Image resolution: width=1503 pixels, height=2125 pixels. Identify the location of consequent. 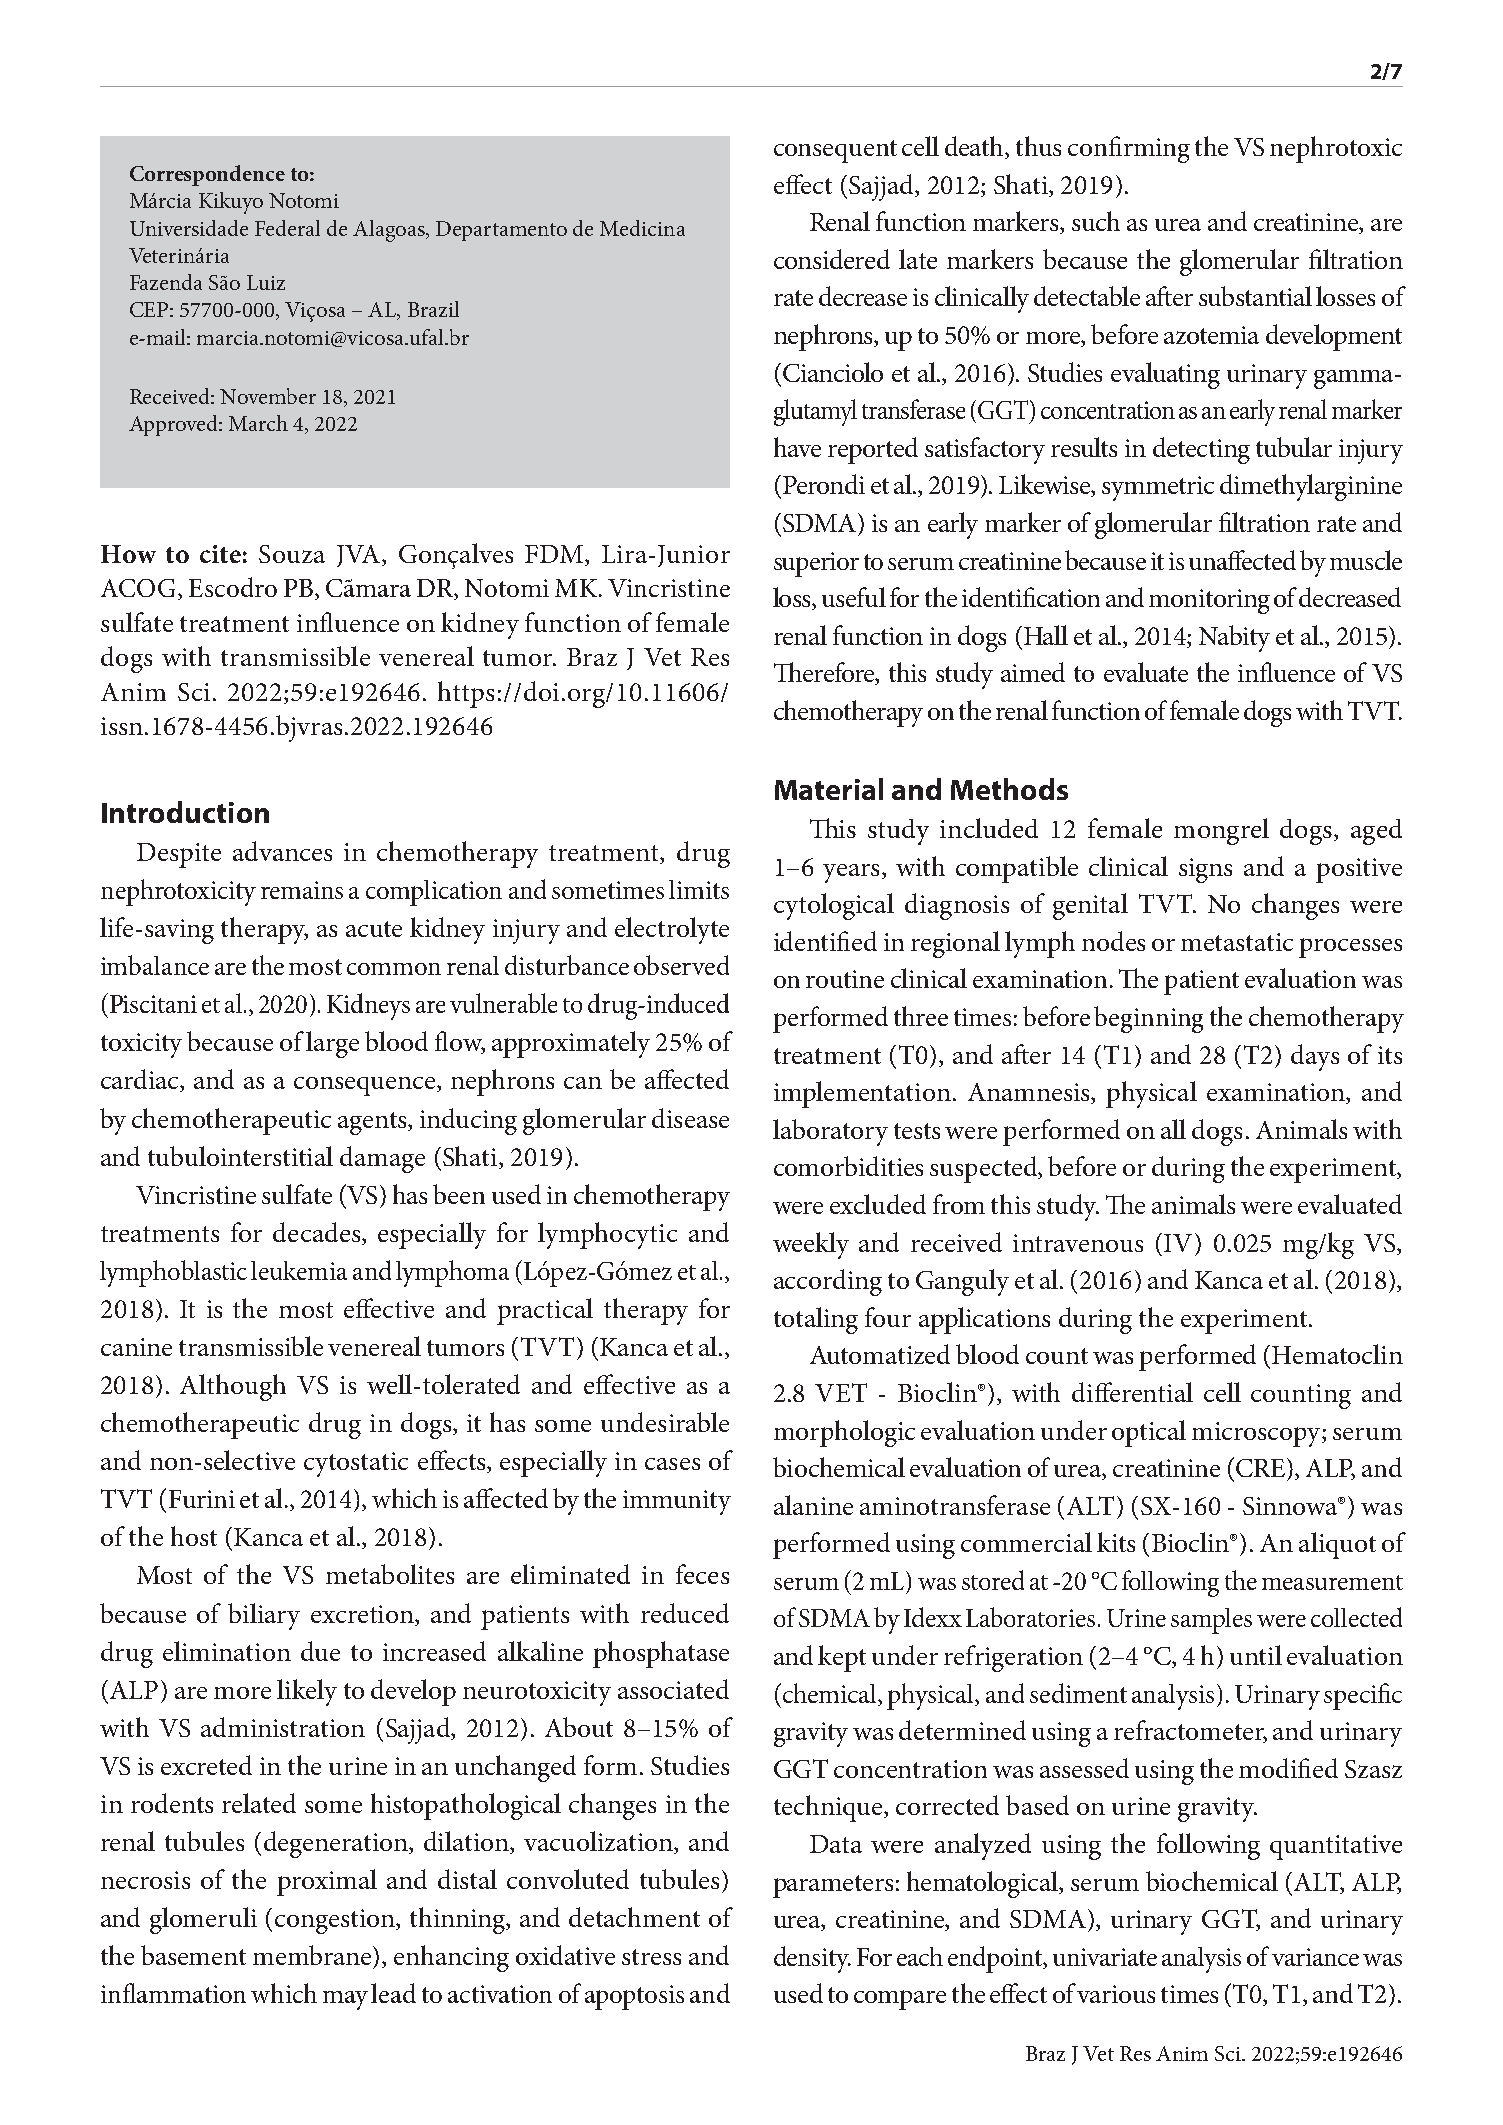
(835, 151).
